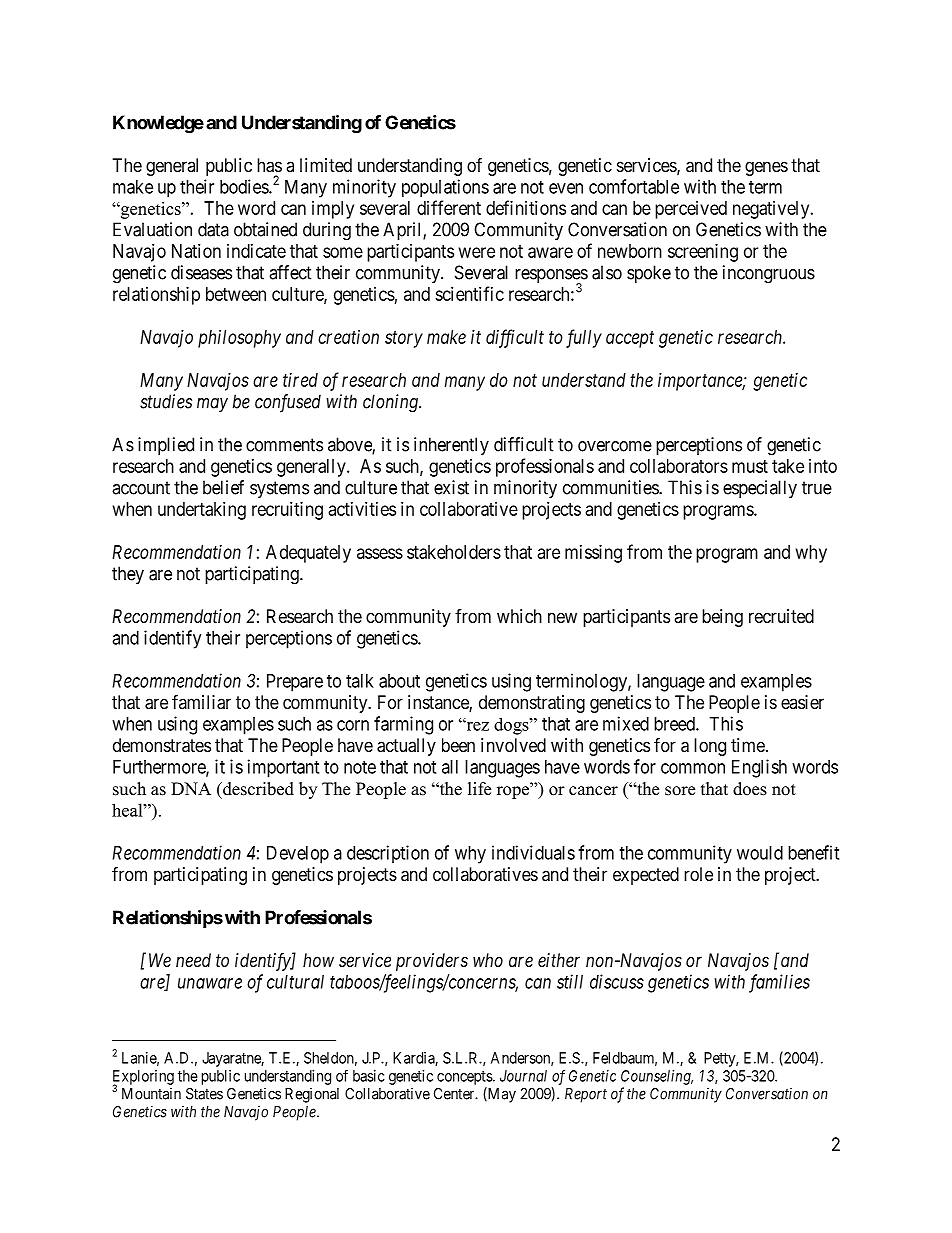  What do you see at coordinates (722, 618) in the image?
I see `being` at bounding box center [722, 618].
